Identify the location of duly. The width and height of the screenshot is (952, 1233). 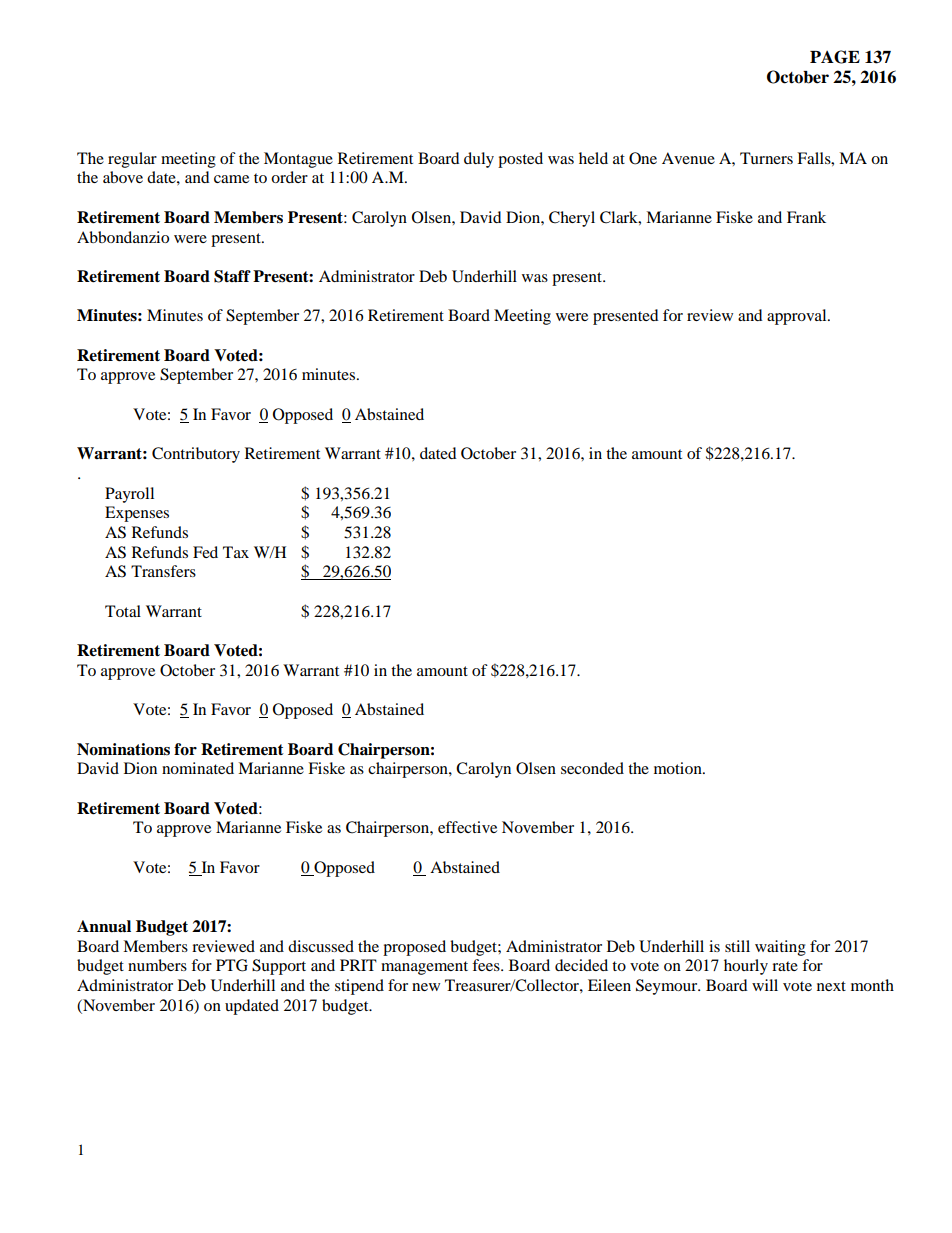
(479, 160).
